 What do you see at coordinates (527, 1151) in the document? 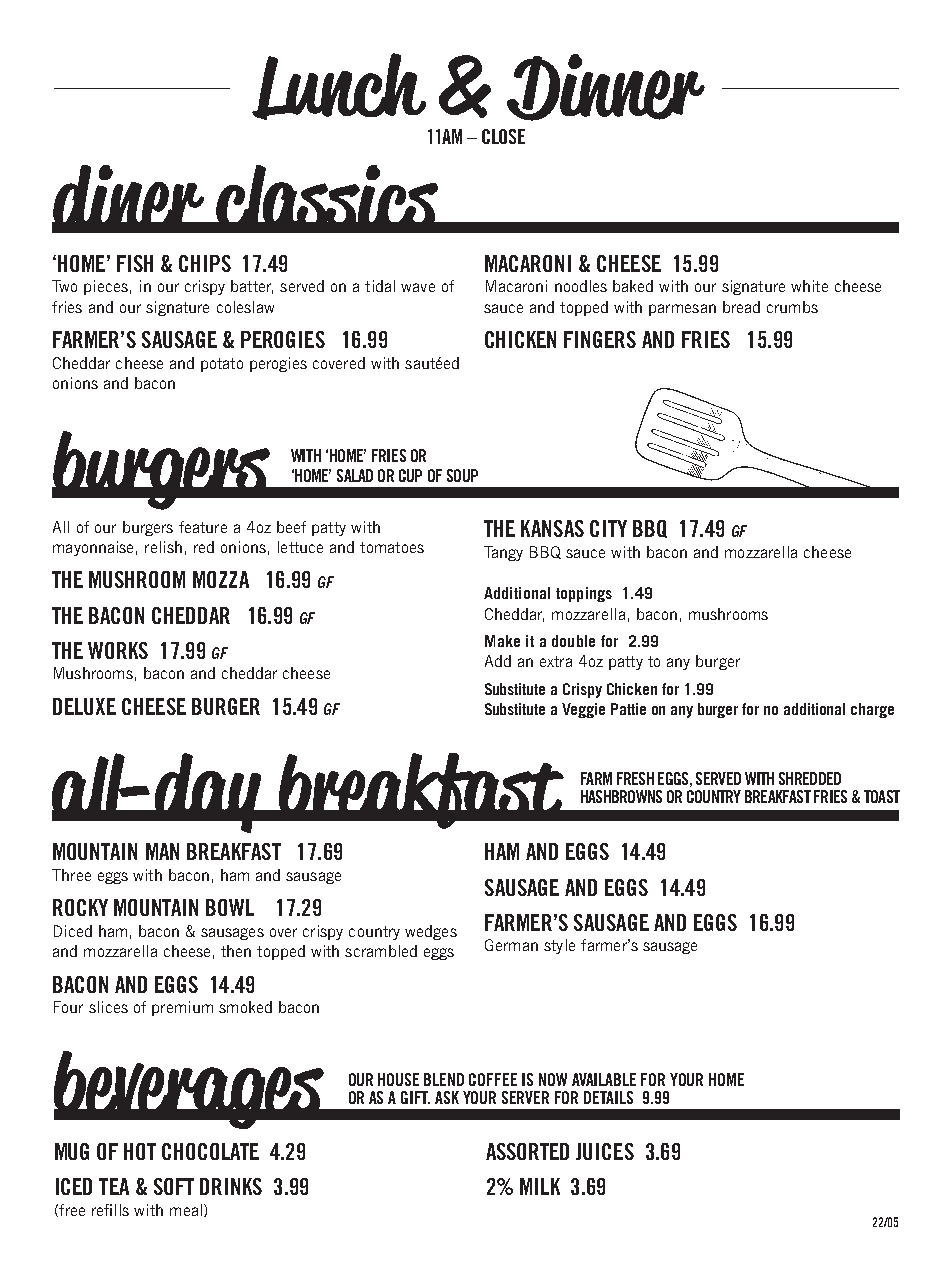
I see `ASSORTED` at bounding box center [527, 1151].
